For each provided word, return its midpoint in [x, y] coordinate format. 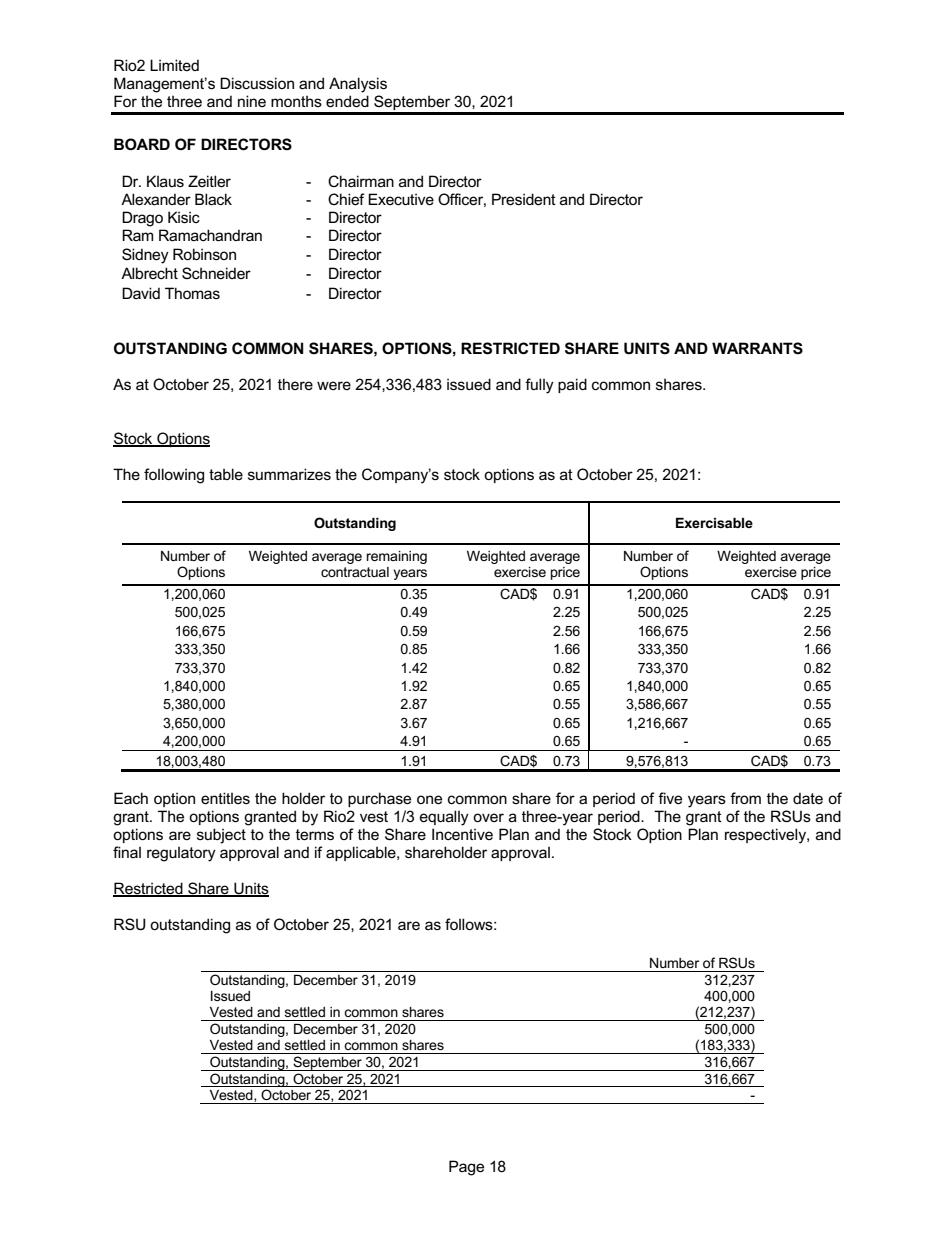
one [429, 799]
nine [252, 101]
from [745, 798]
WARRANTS [757, 348]
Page [466, 1168]
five [670, 798]
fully [539, 386]
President [524, 199]
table [226, 474]
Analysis [358, 85]
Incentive [462, 834]
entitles [225, 798]
